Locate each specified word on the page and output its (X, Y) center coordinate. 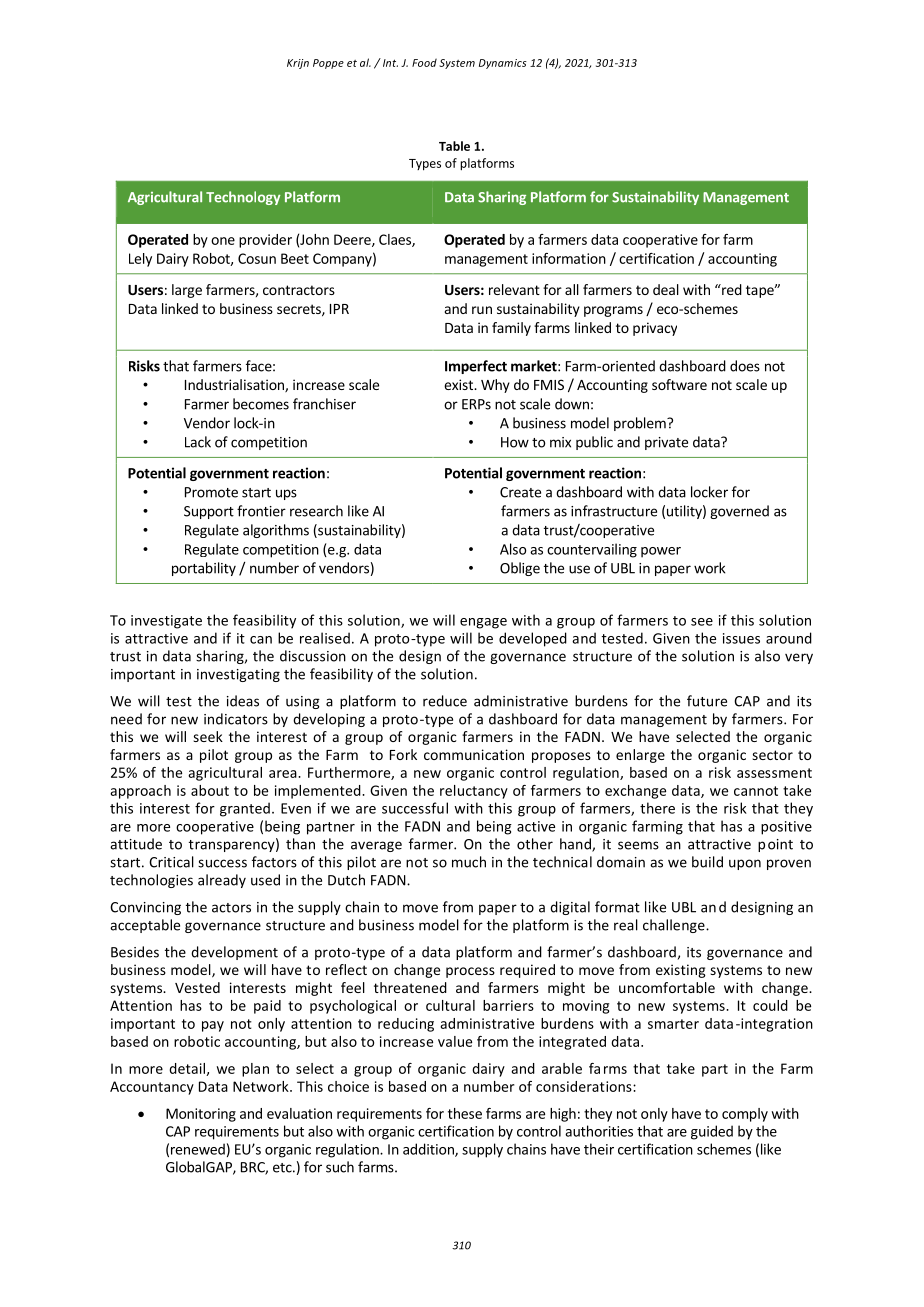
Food (424, 62)
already (222, 881)
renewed (198, 1149)
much (469, 862)
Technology (243, 198)
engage (483, 623)
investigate (166, 622)
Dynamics (503, 64)
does (745, 366)
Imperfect (476, 367)
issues (741, 638)
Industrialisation (235, 385)
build (707, 862)
